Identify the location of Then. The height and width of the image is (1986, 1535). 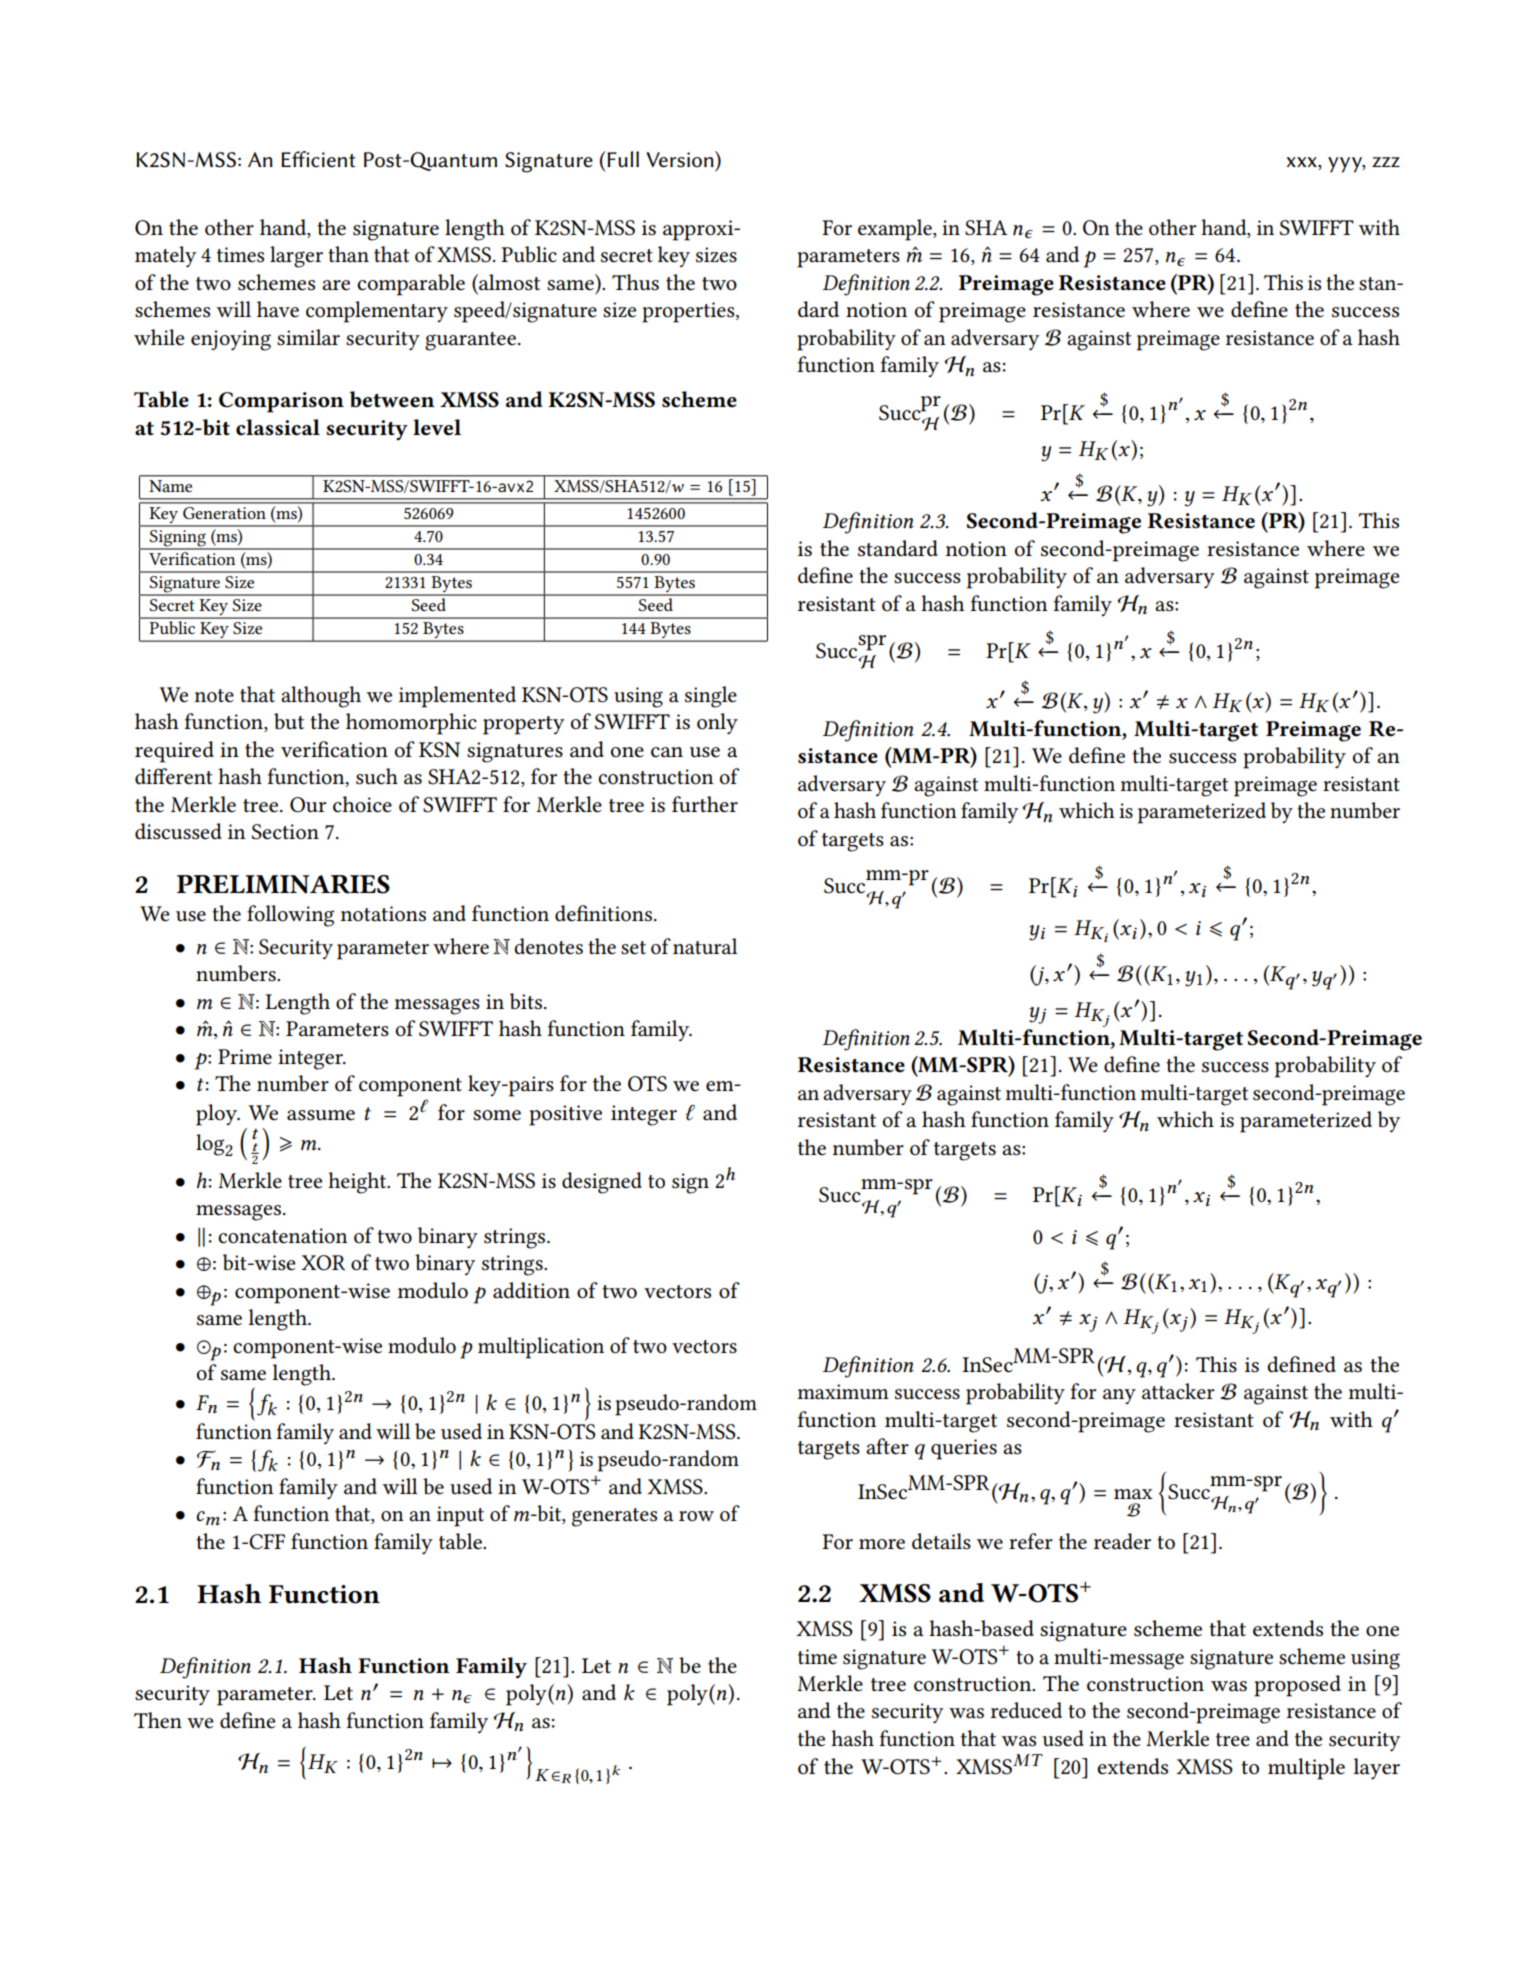
(158, 1720).
